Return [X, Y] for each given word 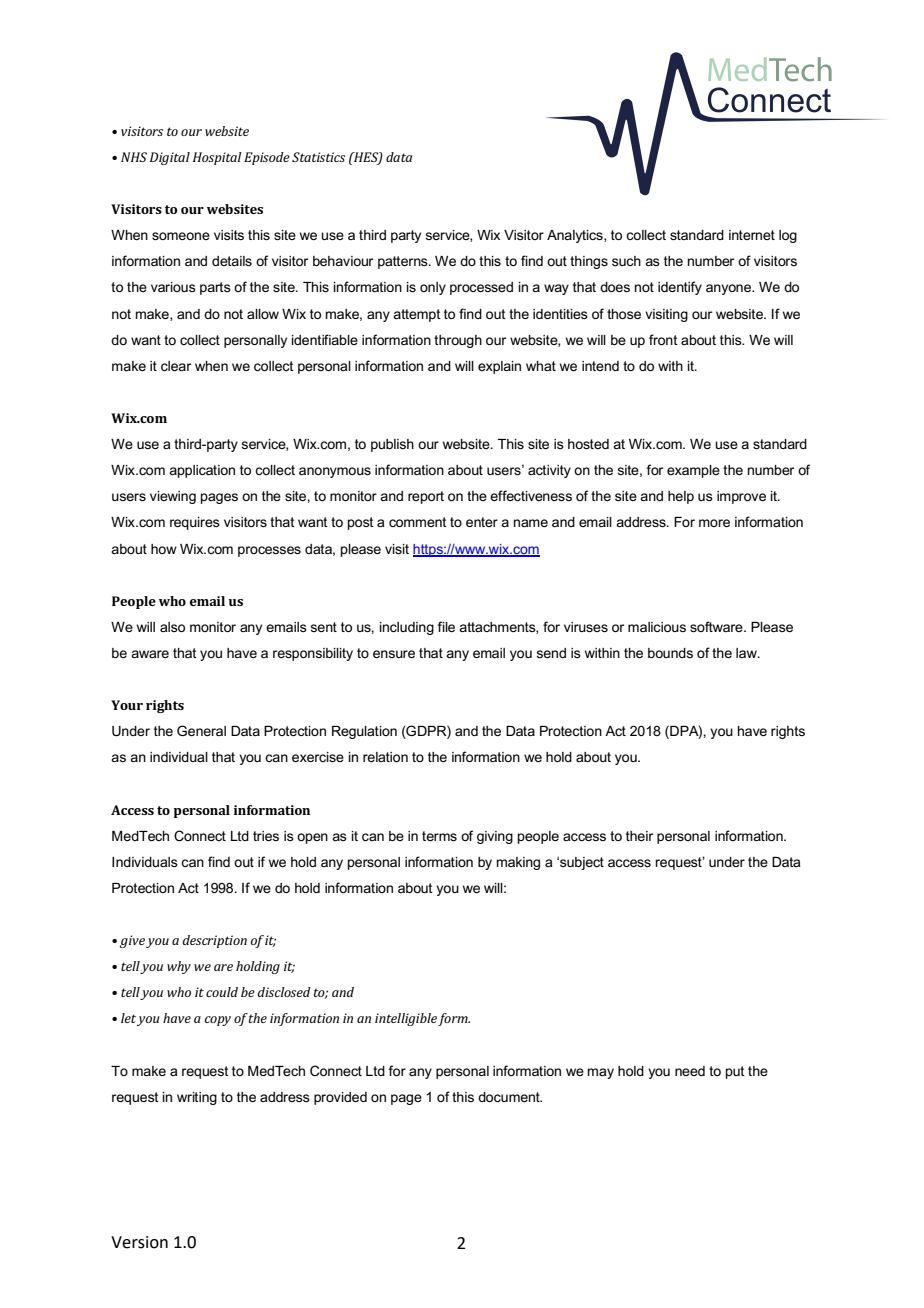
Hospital [217, 158]
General [201, 730]
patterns [404, 262]
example [693, 471]
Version [139, 1242]
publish [392, 445]
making [518, 863]
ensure [394, 654]
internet [752, 235]
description [215, 941]
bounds [670, 653]
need [690, 1071]
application [202, 471]
